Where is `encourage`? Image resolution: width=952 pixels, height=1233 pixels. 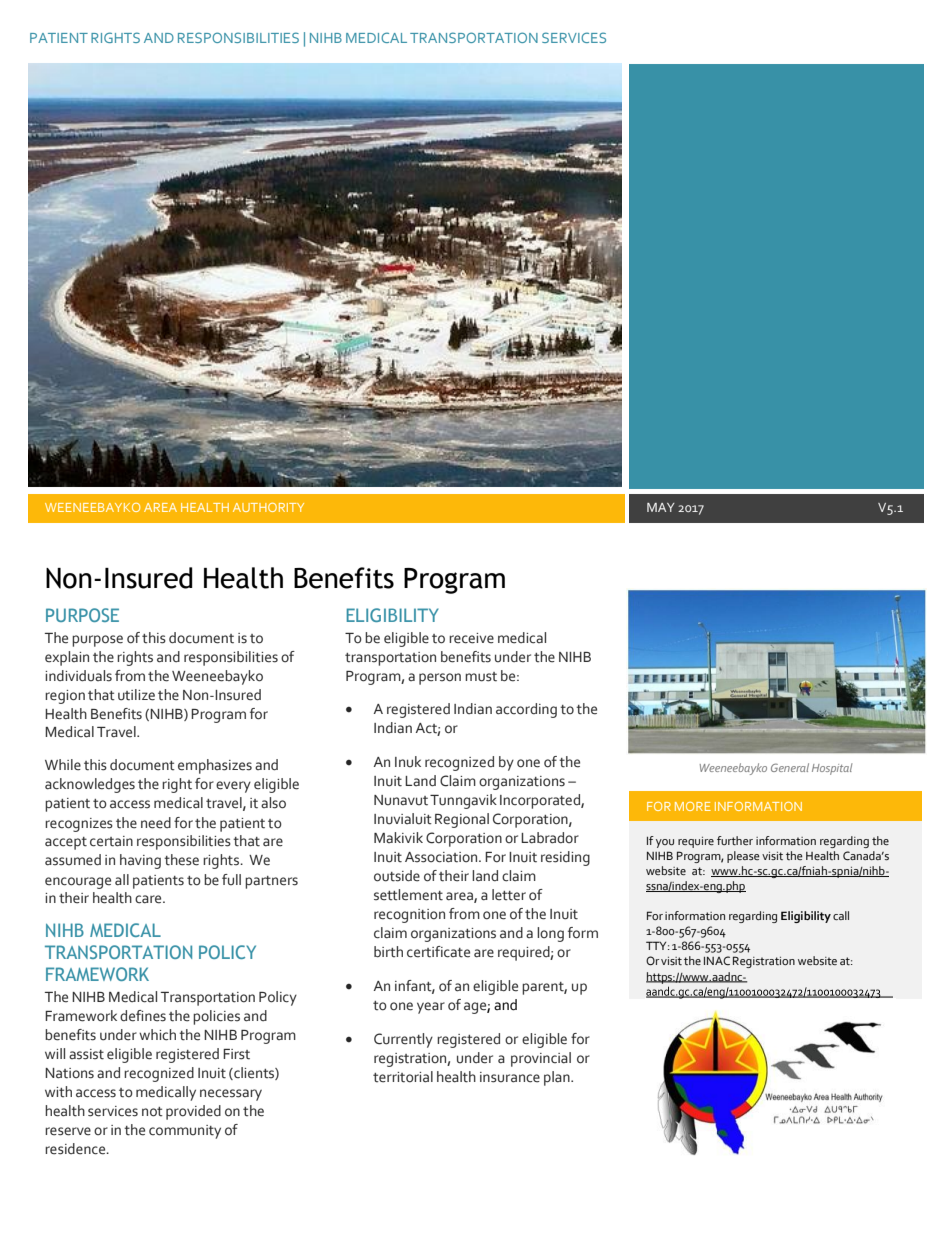 encourage is located at coordinates (78, 883).
